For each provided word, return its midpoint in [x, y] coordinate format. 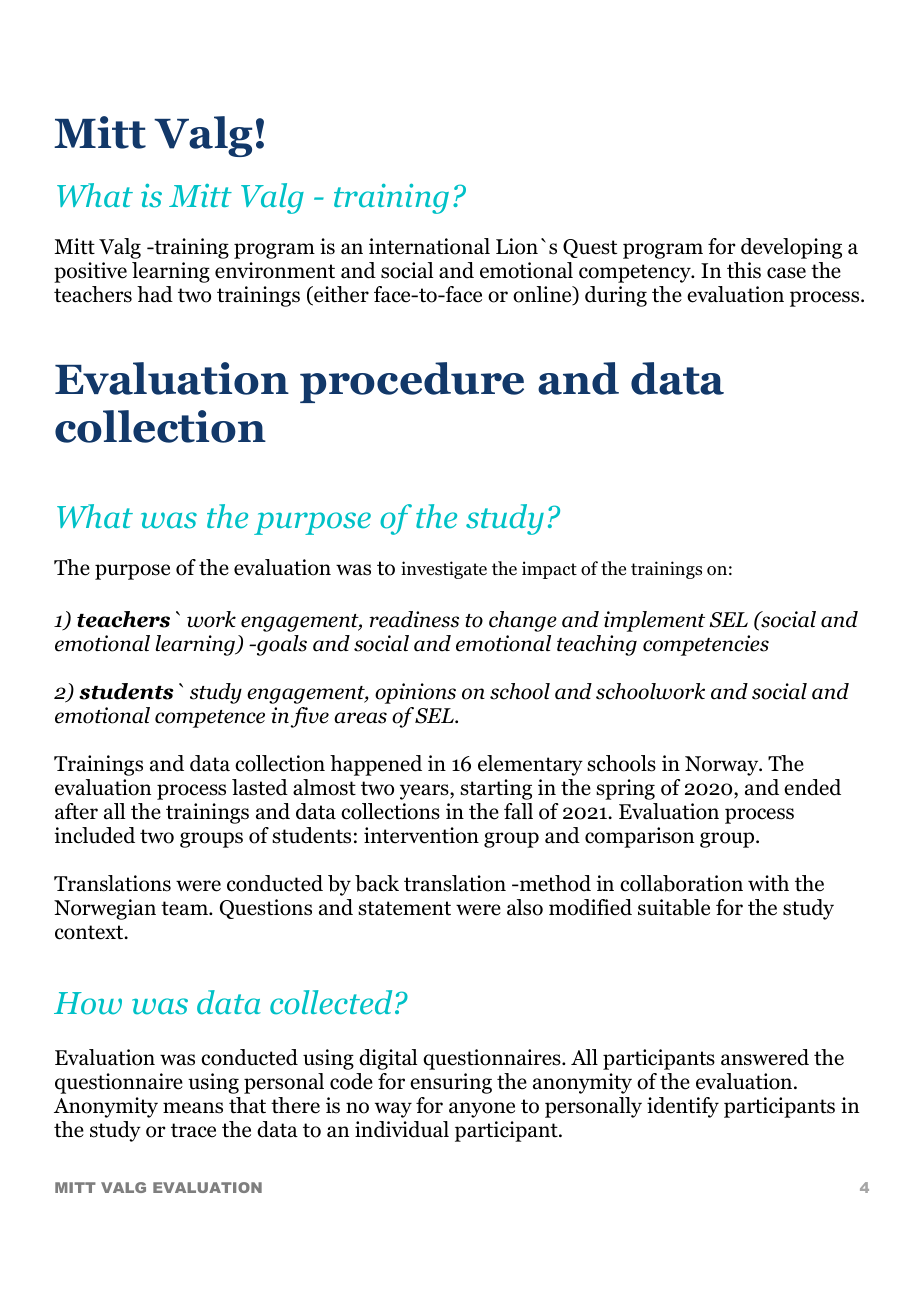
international [429, 246]
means [193, 1108]
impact [549, 570]
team [185, 908]
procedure [412, 382]
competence [210, 719]
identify [683, 1107]
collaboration [681, 883]
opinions [415, 693]
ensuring [451, 1083]
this [744, 270]
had [155, 294]
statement [404, 908]
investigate [444, 570]
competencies [706, 645]
